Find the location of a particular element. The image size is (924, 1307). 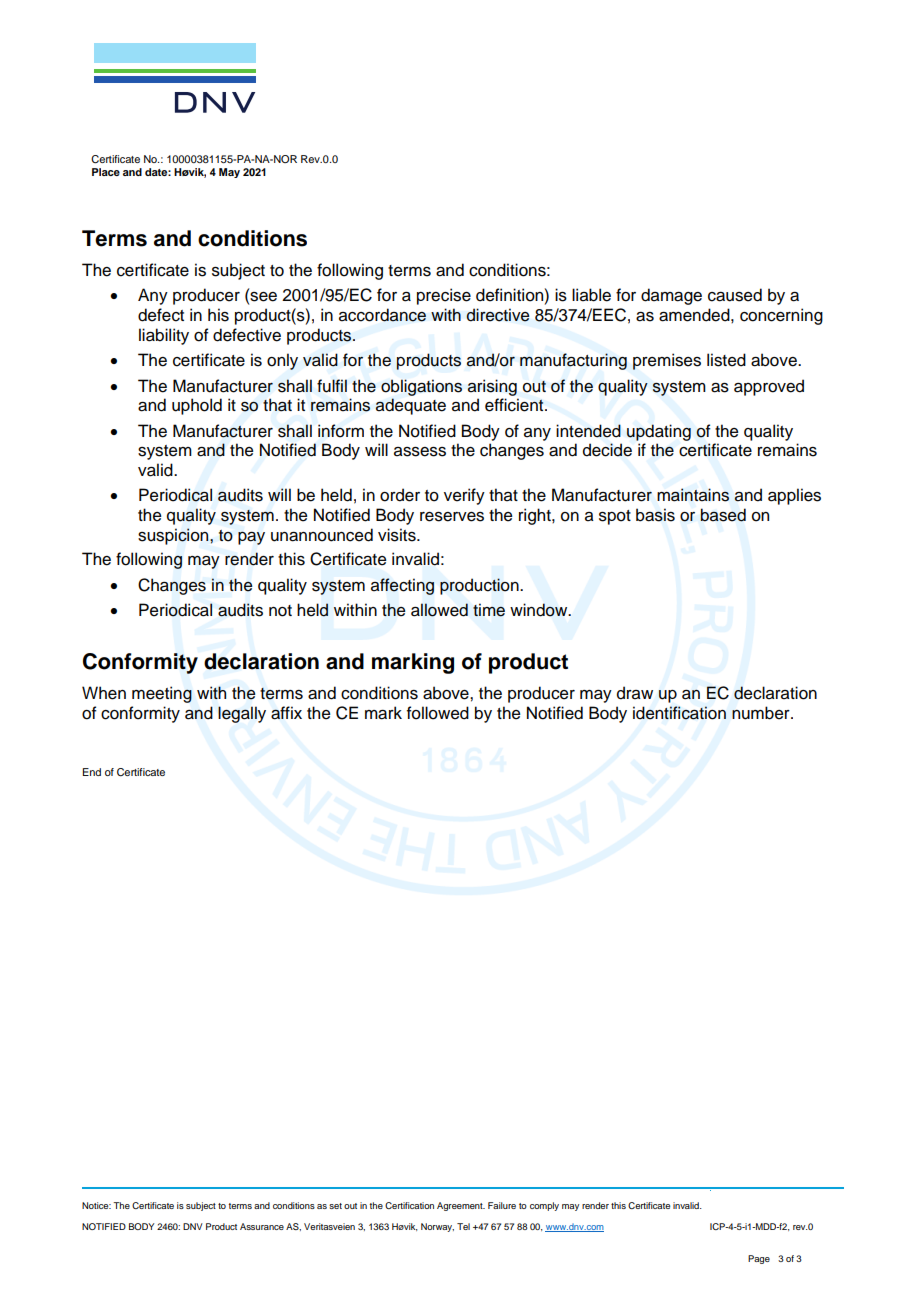

Place is located at coordinates (106, 172).
